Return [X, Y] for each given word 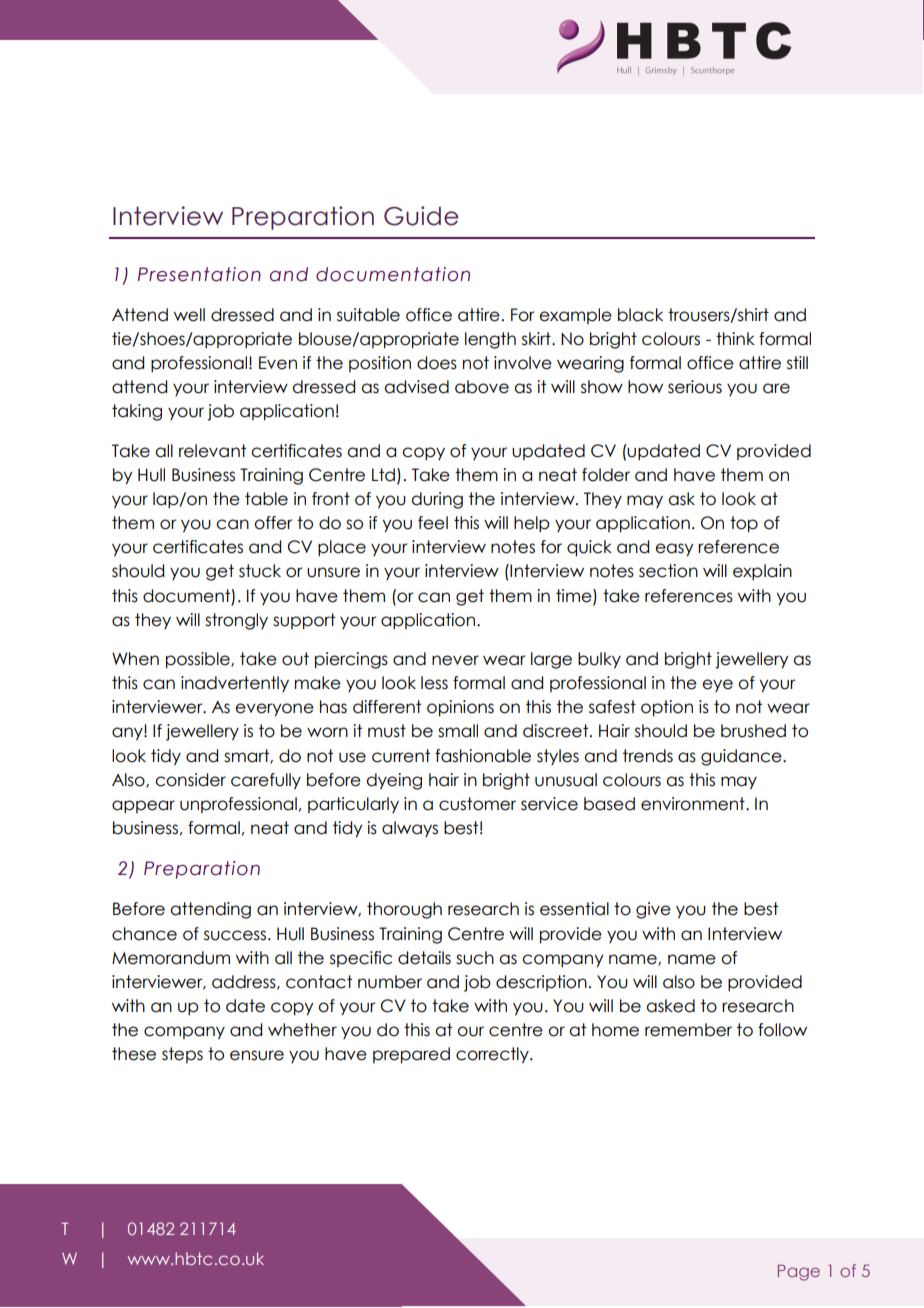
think [735, 338]
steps [182, 1055]
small [458, 731]
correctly [493, 1055]
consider [190, 780]
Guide [421, 216]
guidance [742, 757]
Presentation [199, 274]
